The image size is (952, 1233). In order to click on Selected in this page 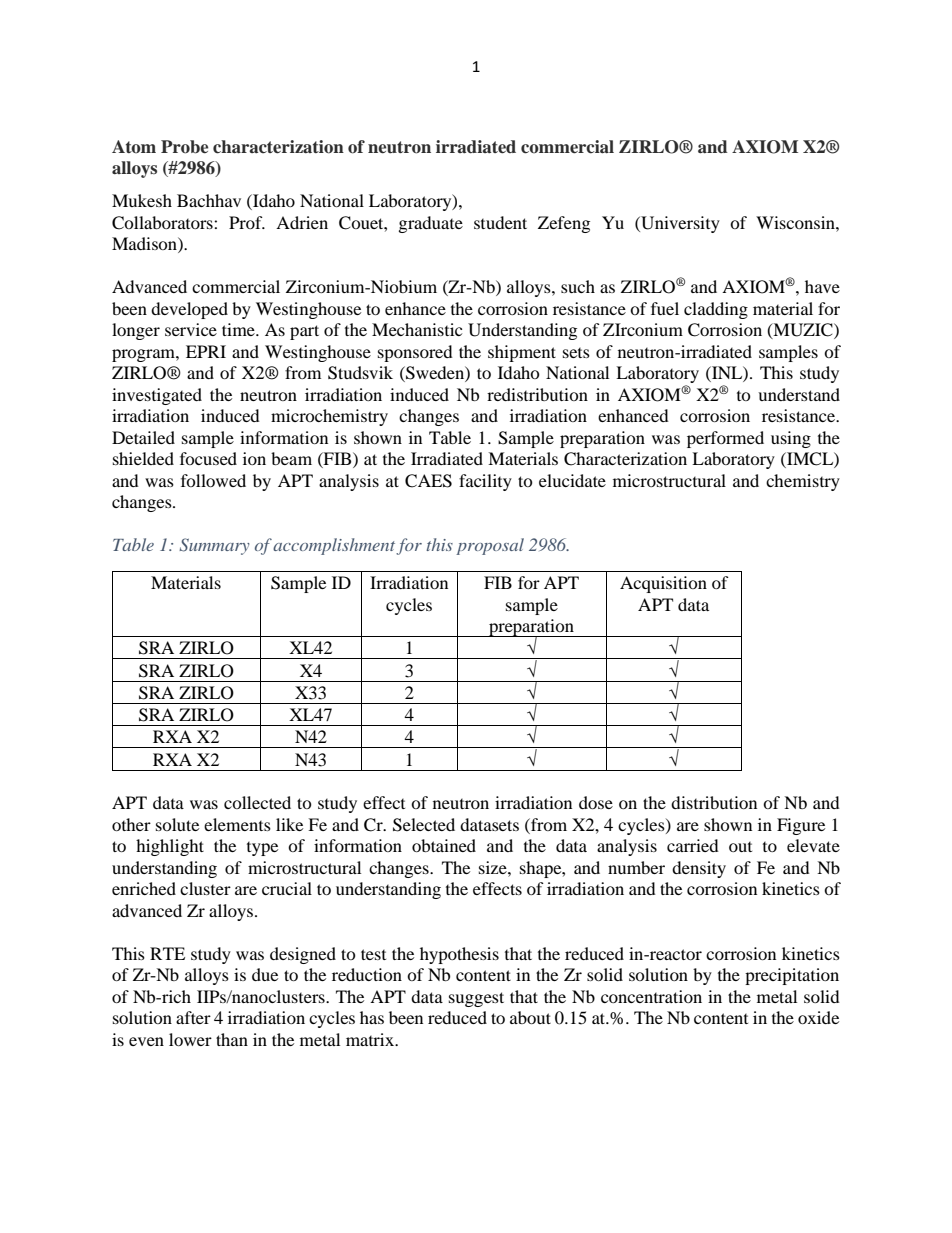, I will do `click(424, 825)`.
